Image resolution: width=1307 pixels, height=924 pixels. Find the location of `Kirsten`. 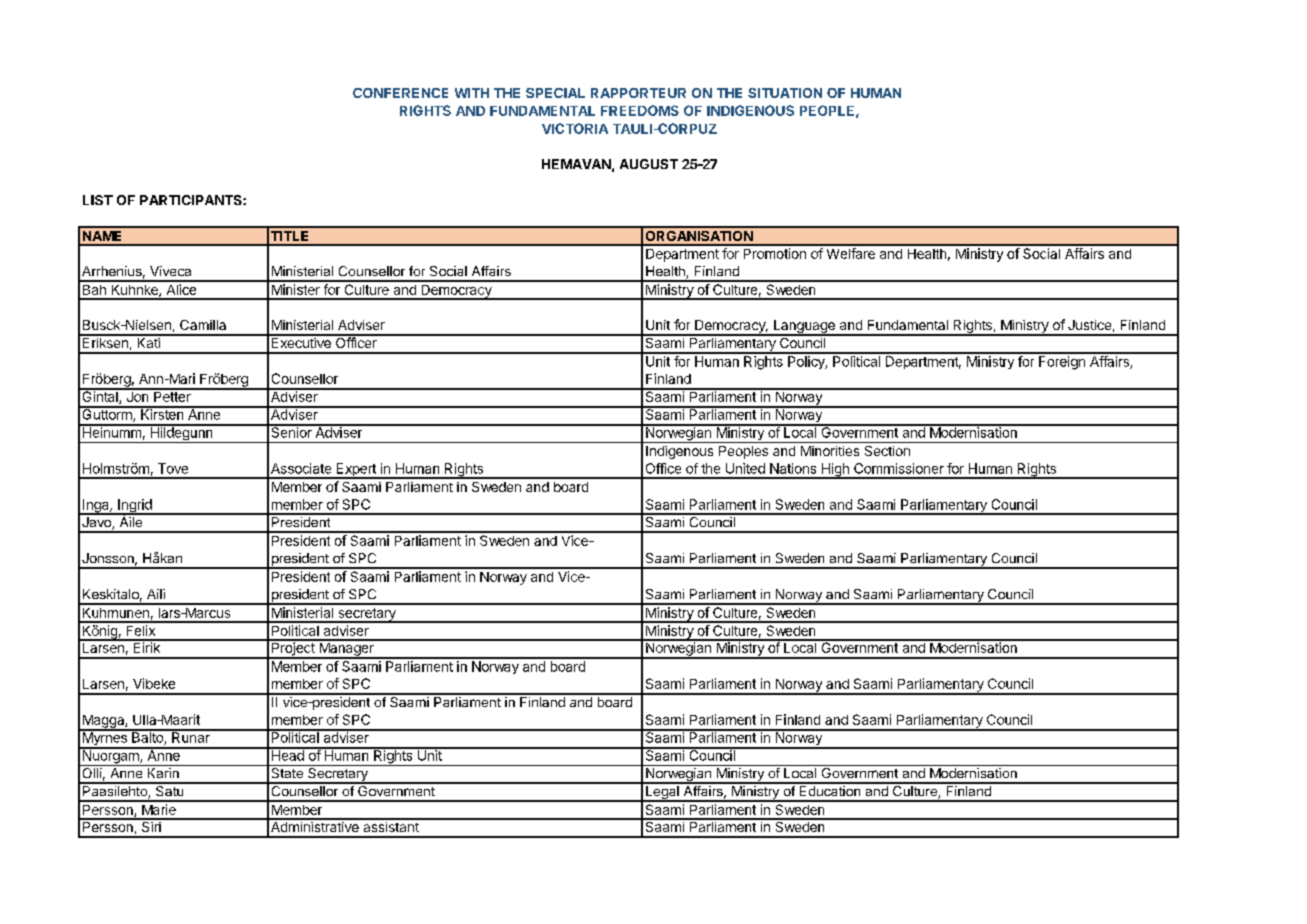

Kirsten is located at coordinates (162, 413).
